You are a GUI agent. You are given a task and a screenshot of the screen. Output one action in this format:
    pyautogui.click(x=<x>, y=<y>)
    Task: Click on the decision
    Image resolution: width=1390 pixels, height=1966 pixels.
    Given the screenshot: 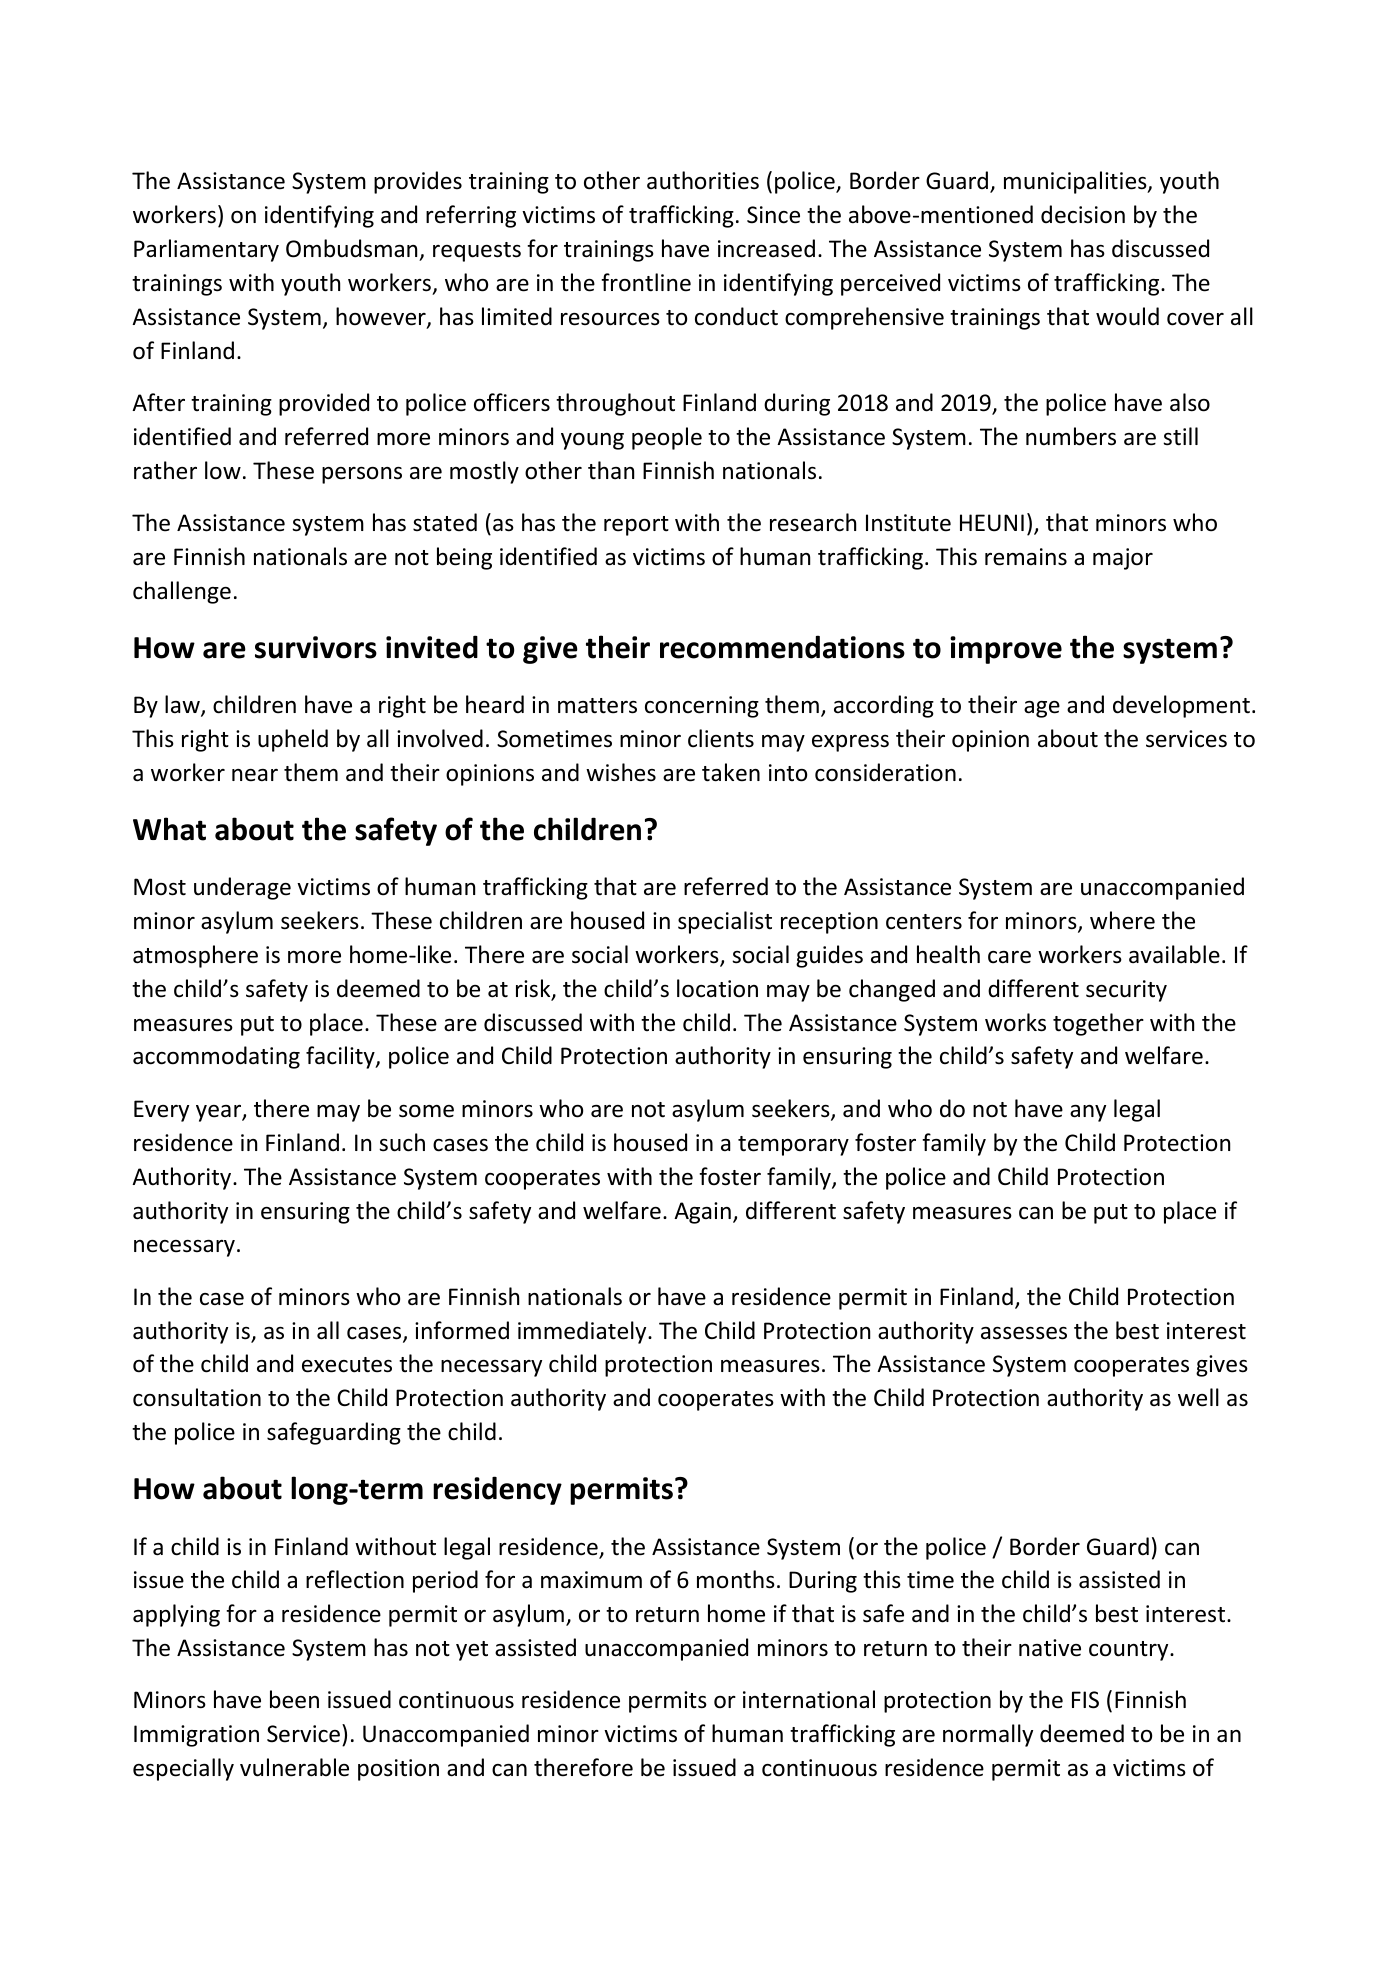 What is the action you would take?
    pyautogui.click(x=1083, y=214)
